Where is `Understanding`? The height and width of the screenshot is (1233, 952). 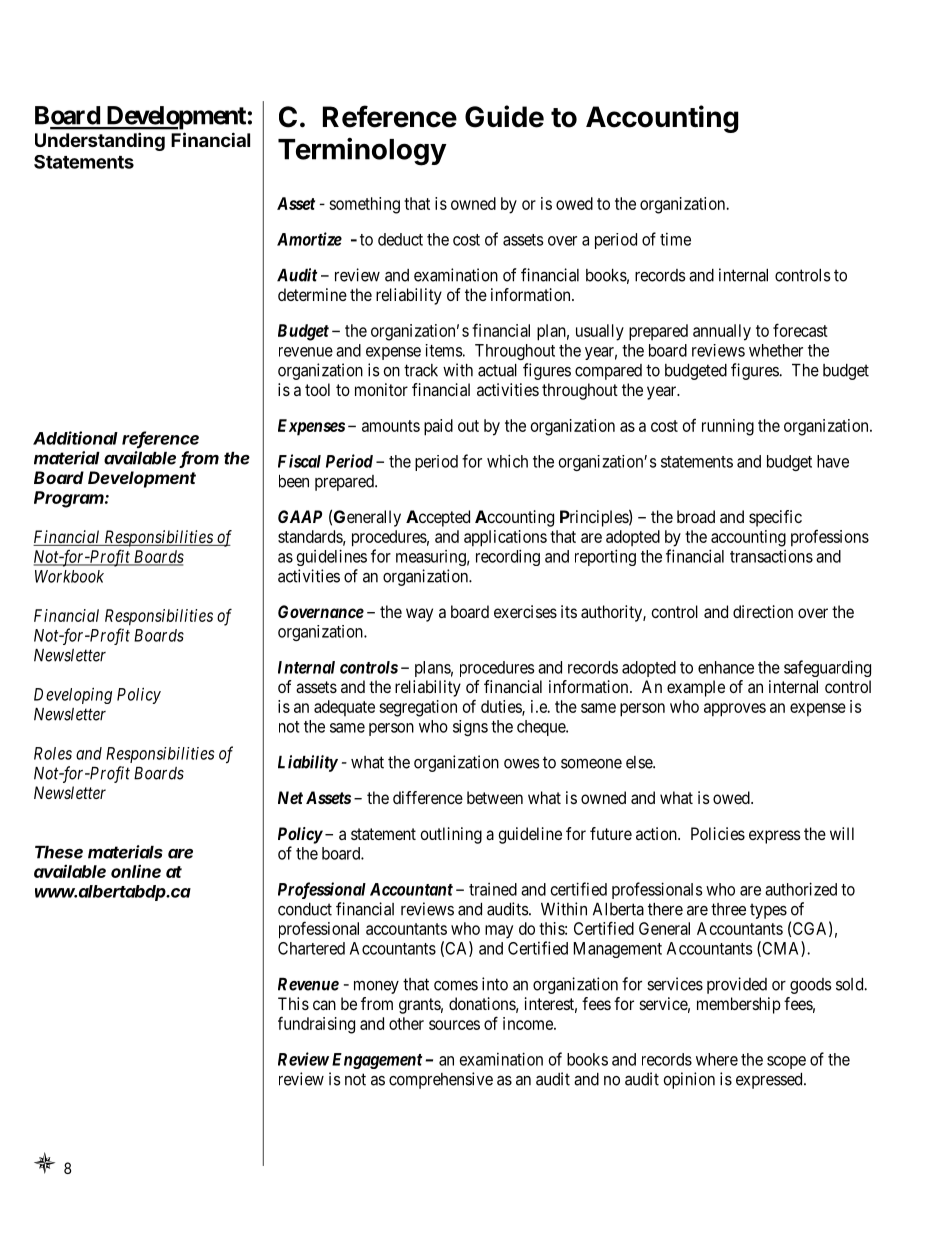 Understanding is located at coordinates (100, 141).
